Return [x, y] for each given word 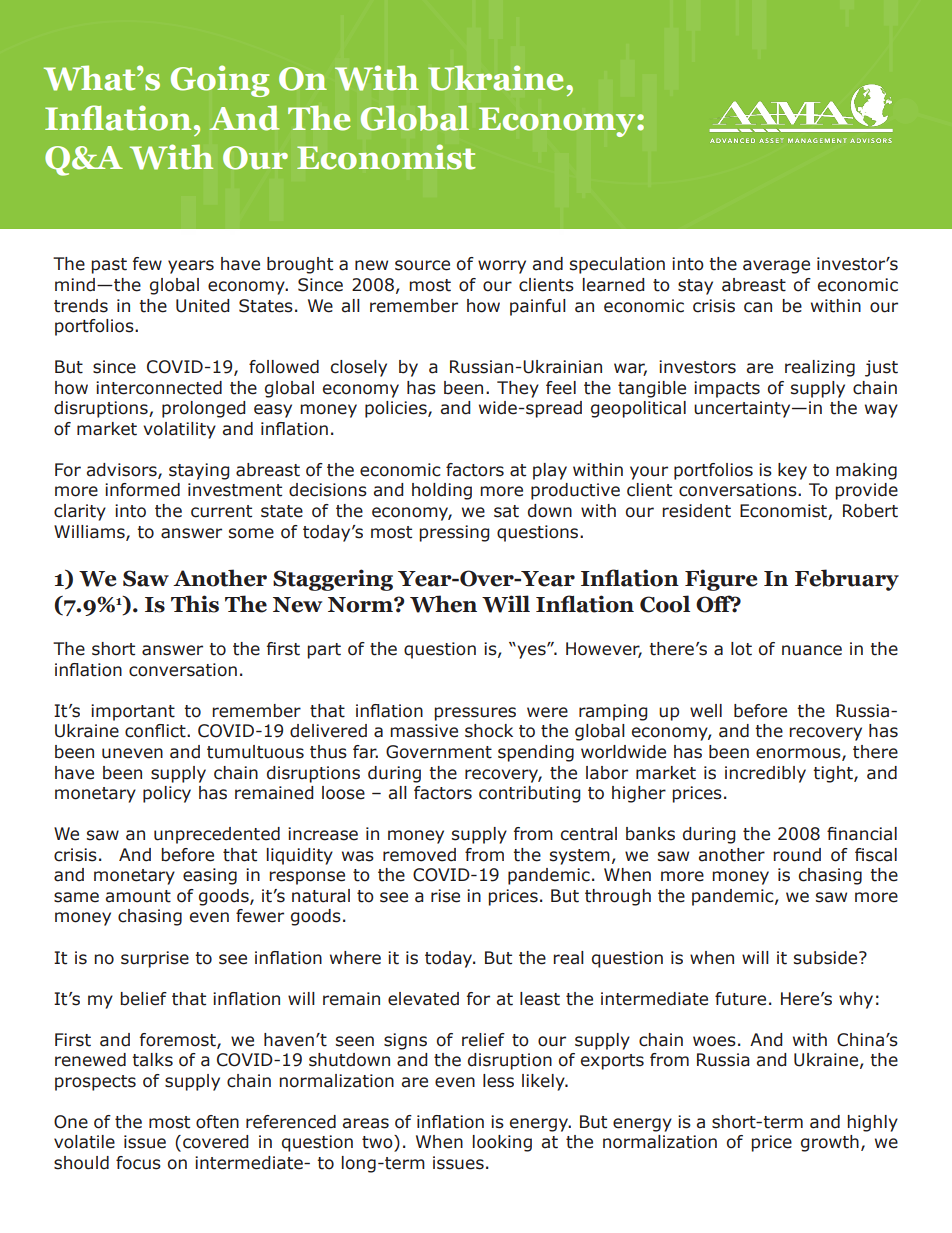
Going [220, 81]
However [604, 650]
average [776, 267]
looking [502, 1143]
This [195, 604]
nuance [812, 650]
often [217, 1122]
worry [502, 267]
